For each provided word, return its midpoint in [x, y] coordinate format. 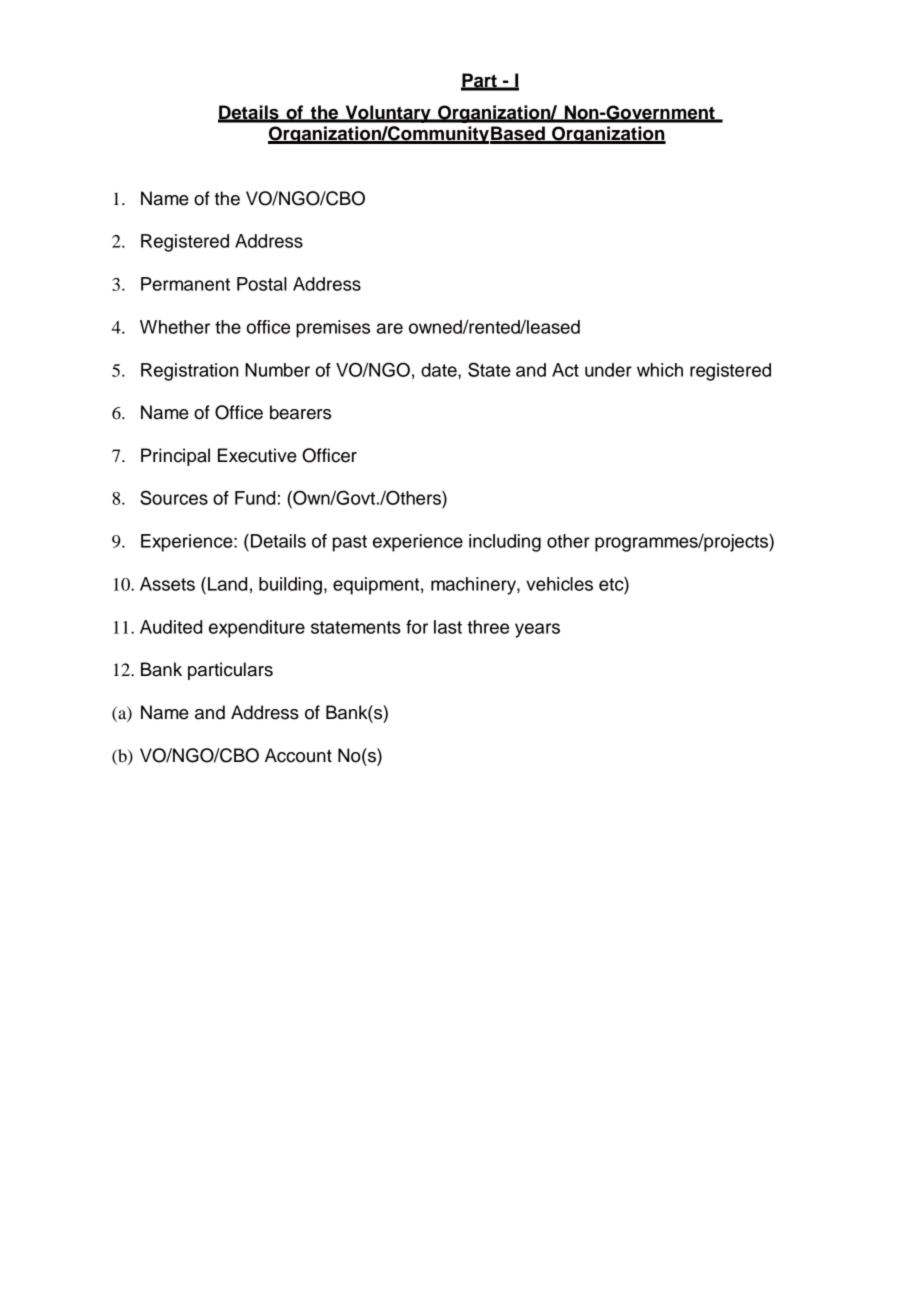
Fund [255, 498]
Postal [262, 284]
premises [333, 329]
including [505, 543]
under [608, 370]
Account [298, 755]
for [417, 627]
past [350, 543]
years [537, 630]
